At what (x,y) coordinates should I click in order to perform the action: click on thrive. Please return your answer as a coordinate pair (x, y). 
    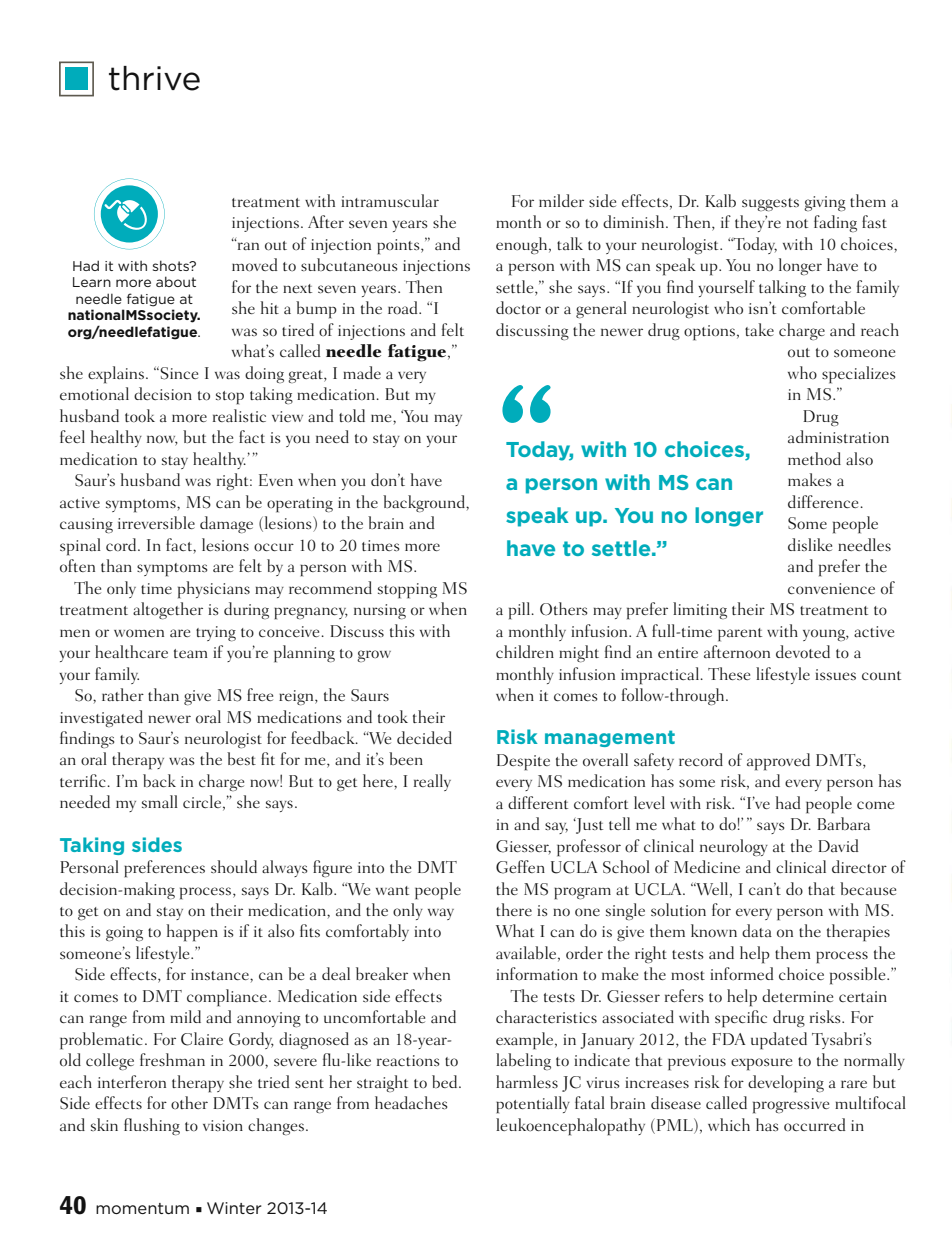
    Looking at the image, I should click on (154, 78).
